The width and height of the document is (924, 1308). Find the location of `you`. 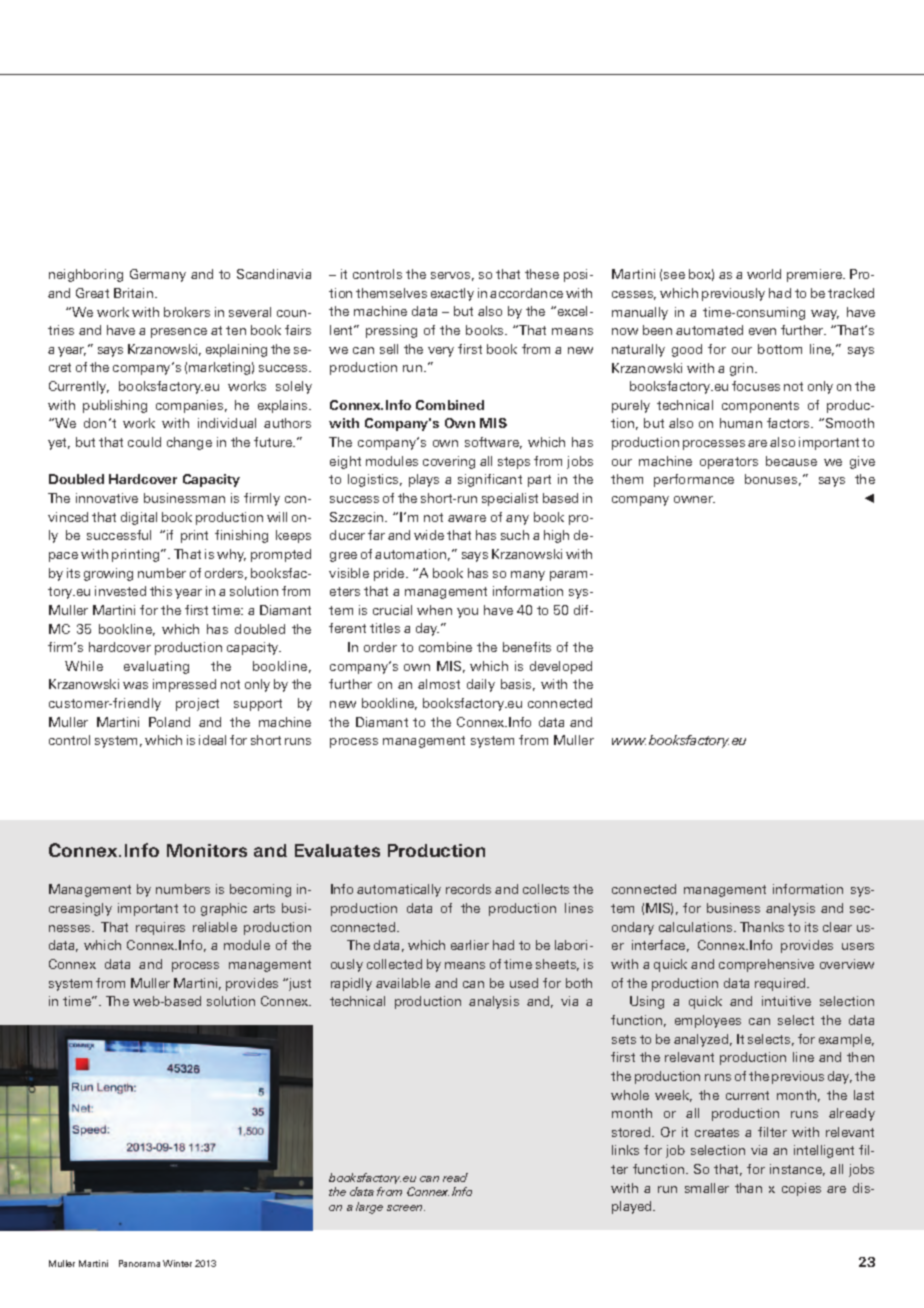

you is located at coordinates (467, 613).
